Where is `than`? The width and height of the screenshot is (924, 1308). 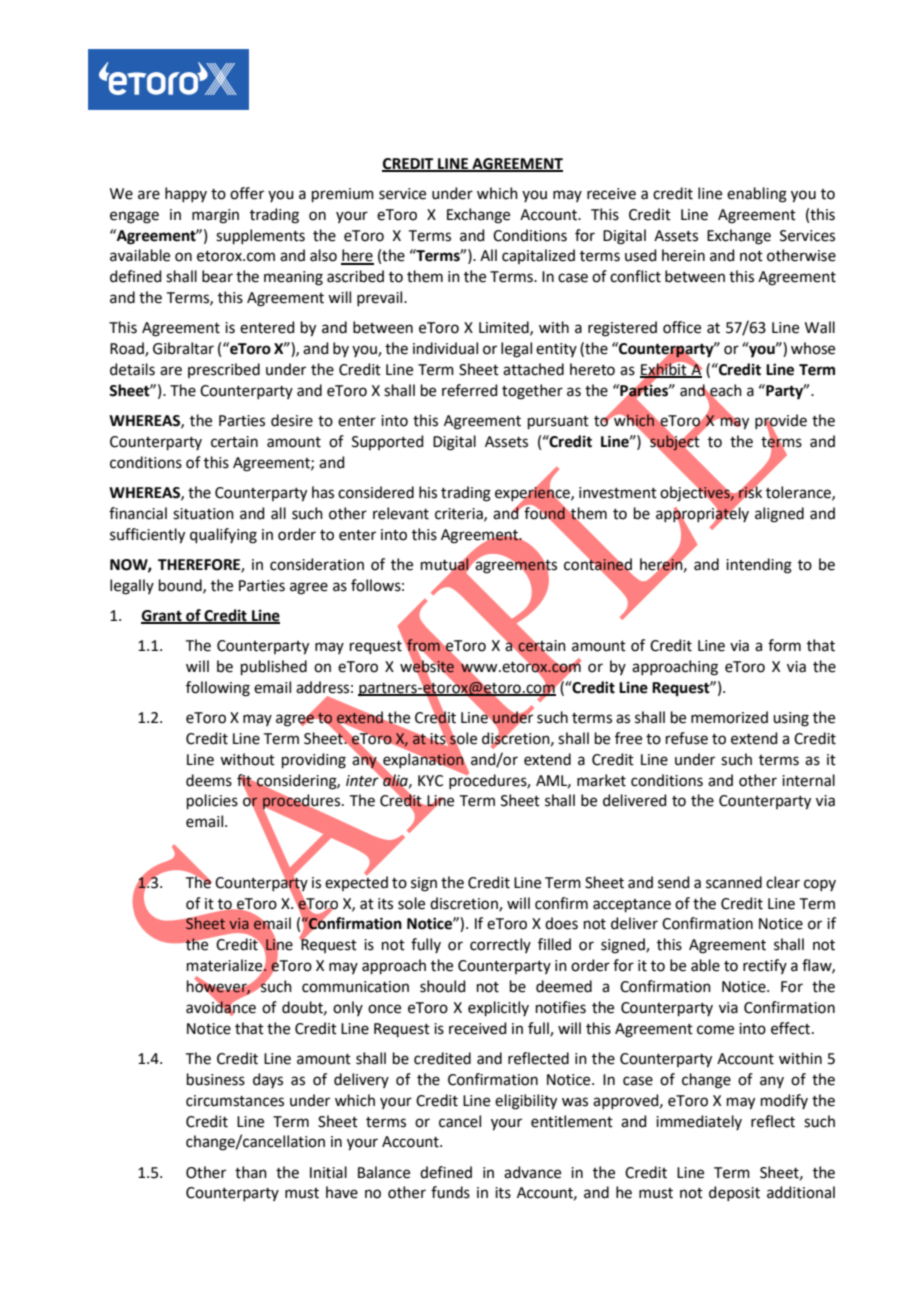
than is located at coordinates (251, 1172).
